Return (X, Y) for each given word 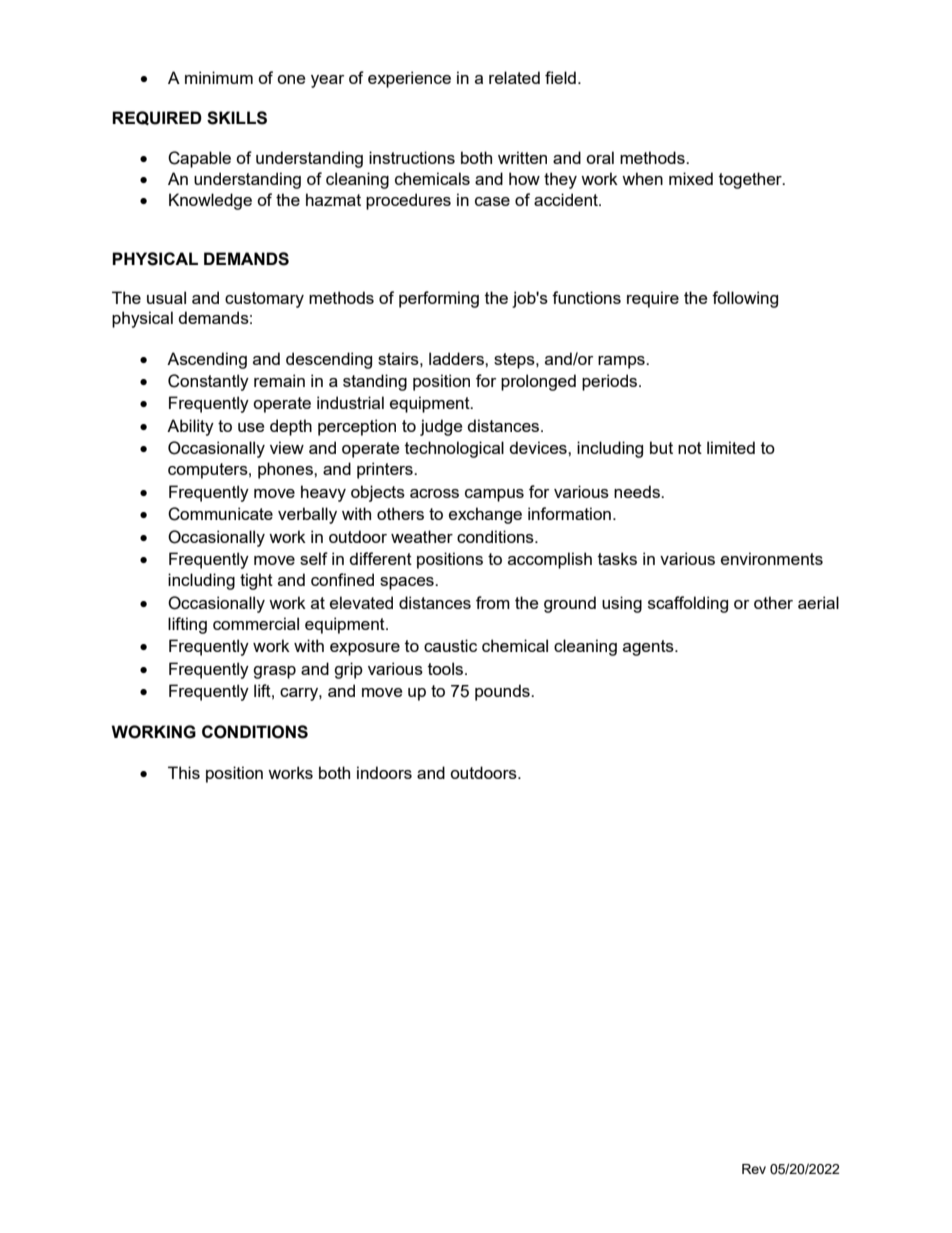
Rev (754, 1169)
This (184, 772)
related (514, 77)
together (751, 180)
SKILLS (237, 118)
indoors (384, 772)
